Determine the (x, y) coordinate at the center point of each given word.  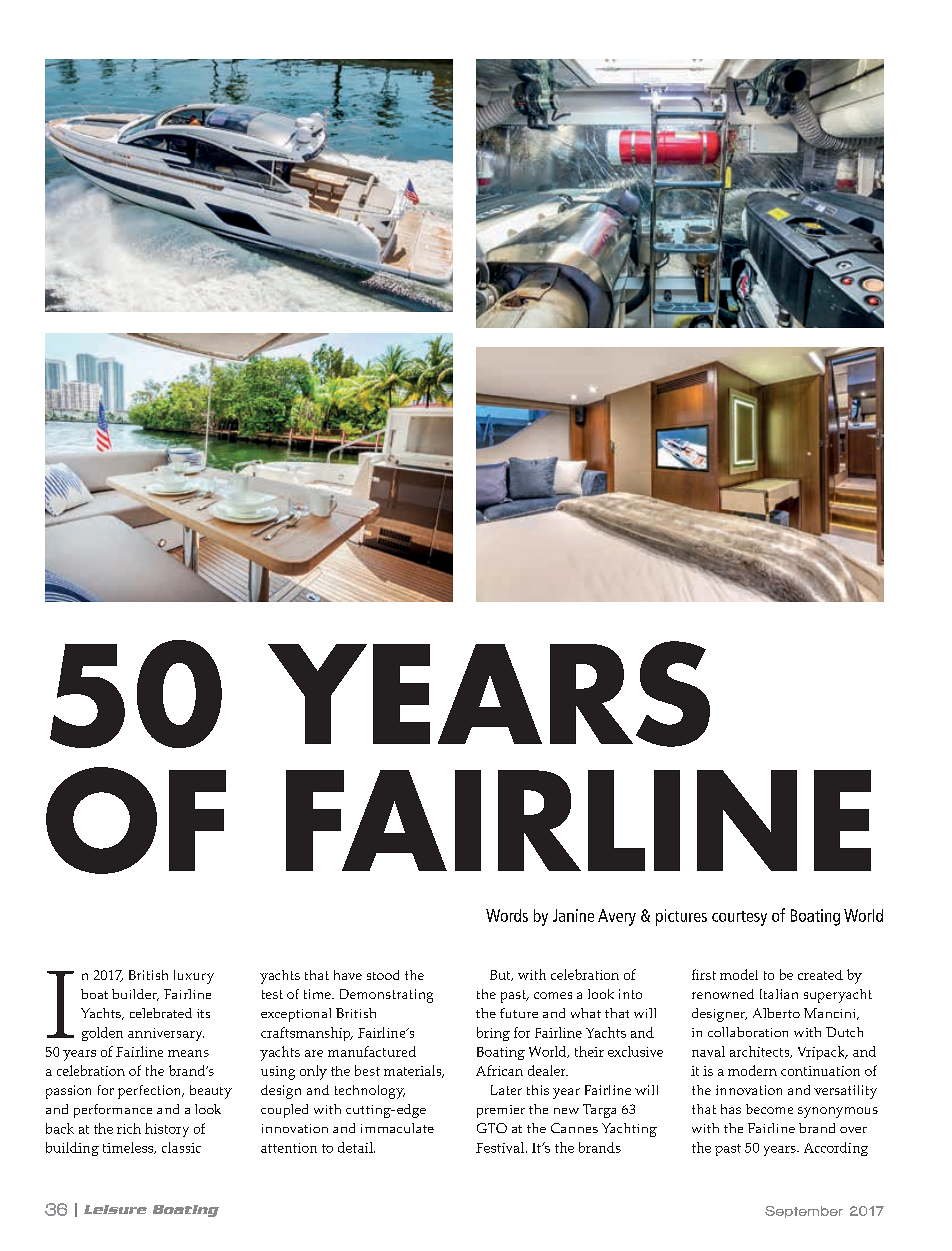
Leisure (115, 1209)
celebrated (161, 1013)
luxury (194, 977)
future (519, 1013)
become (769, 1109)
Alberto (776, 1013)
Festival (501, 1147)
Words (507, 915)
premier (501, 1111)
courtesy (739, 918)
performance (113, 1111)
